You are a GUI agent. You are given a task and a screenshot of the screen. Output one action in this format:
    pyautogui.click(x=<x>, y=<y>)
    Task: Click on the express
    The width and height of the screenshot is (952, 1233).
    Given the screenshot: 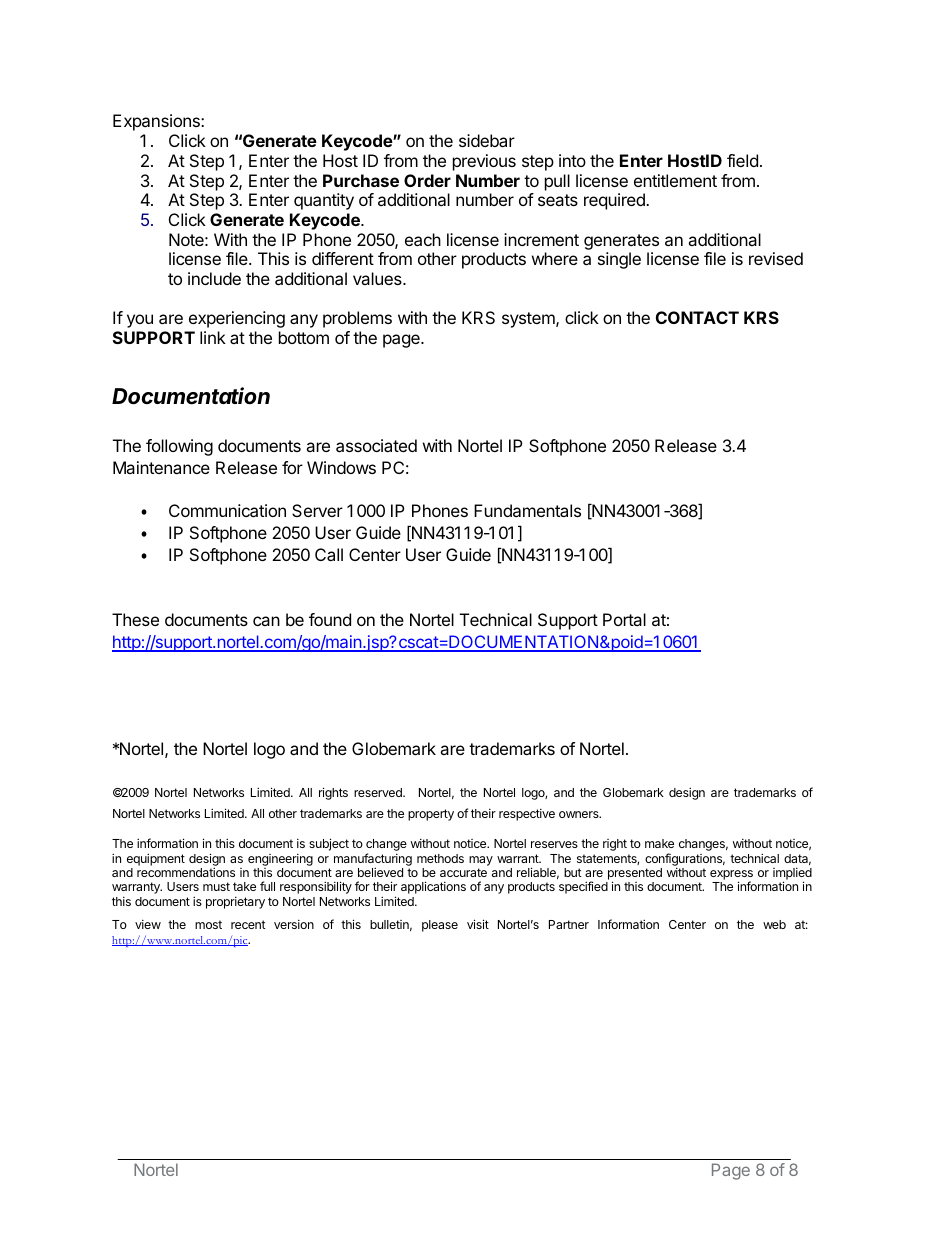 What is the action you would take?
    pyautogui.click(x=731, y=876)
